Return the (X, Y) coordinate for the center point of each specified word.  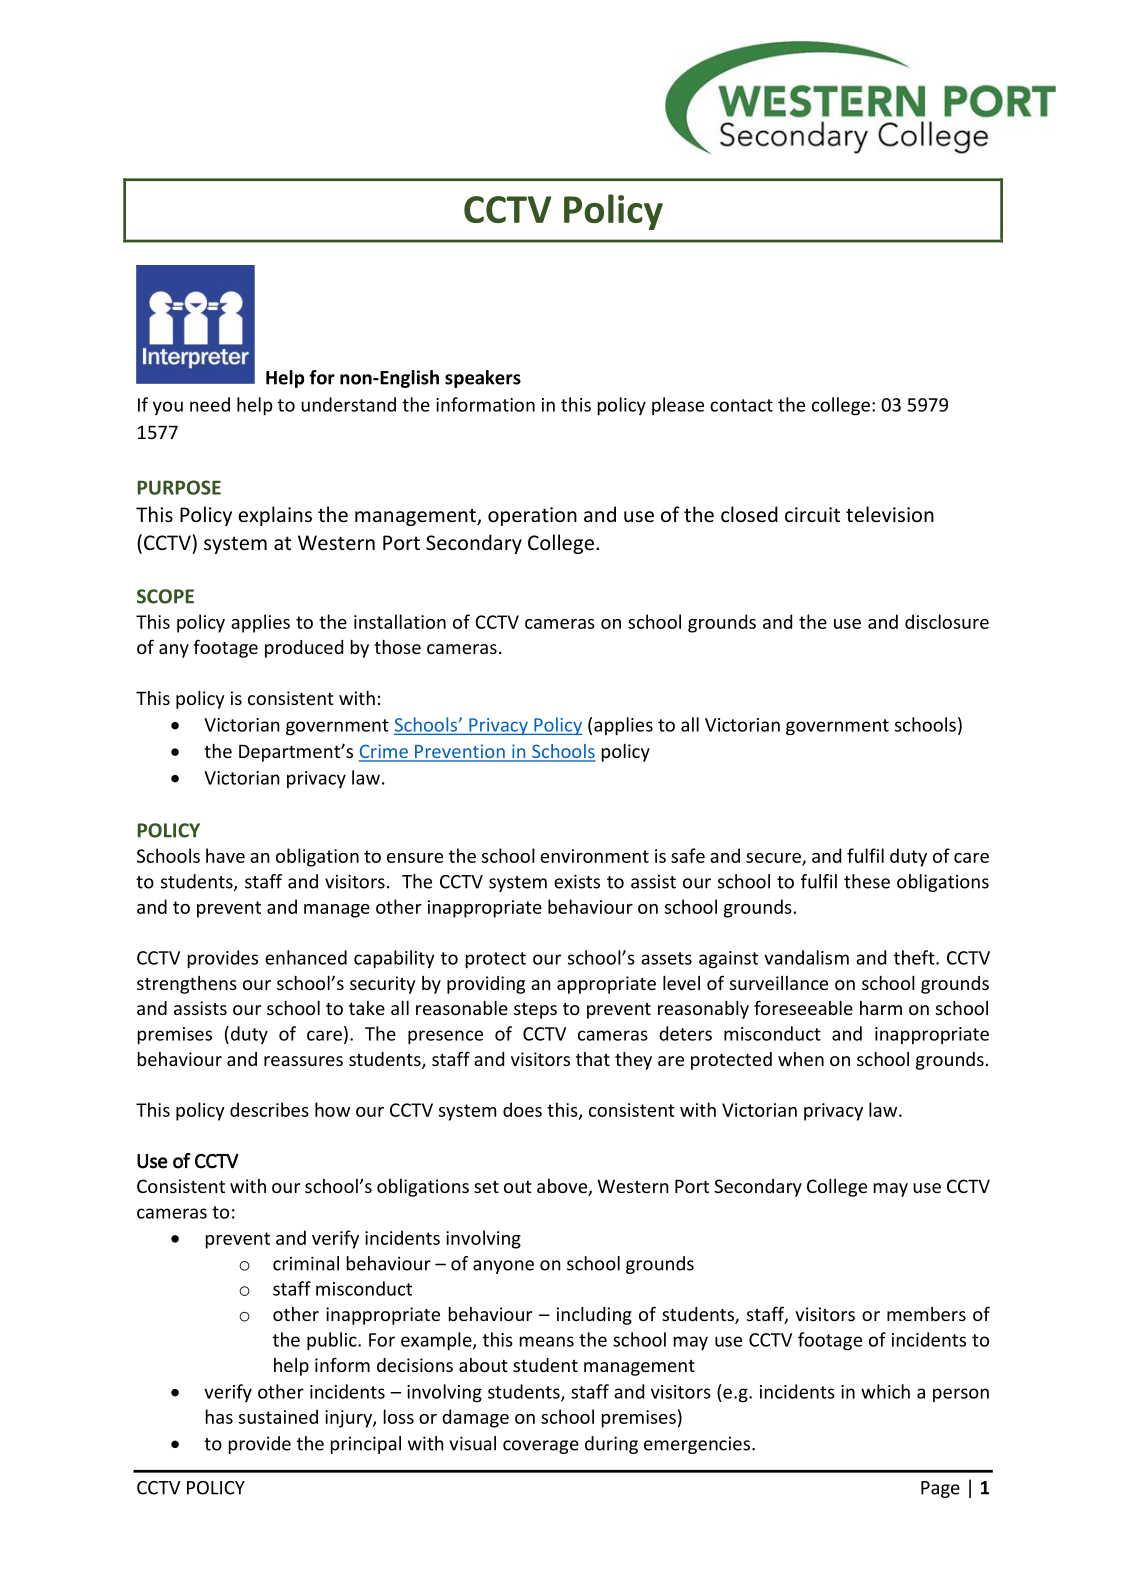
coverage (541, 1447)
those (397, 647)
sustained (278, 1416)
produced (304, 649)
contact (741, 405)
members (926, 1314)
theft (915, 957)
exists (577, 881)
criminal (306, 1263)
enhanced (306, 957)
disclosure (947, 621)
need (210, 404)
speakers (483, 379)
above (563, 1187)
